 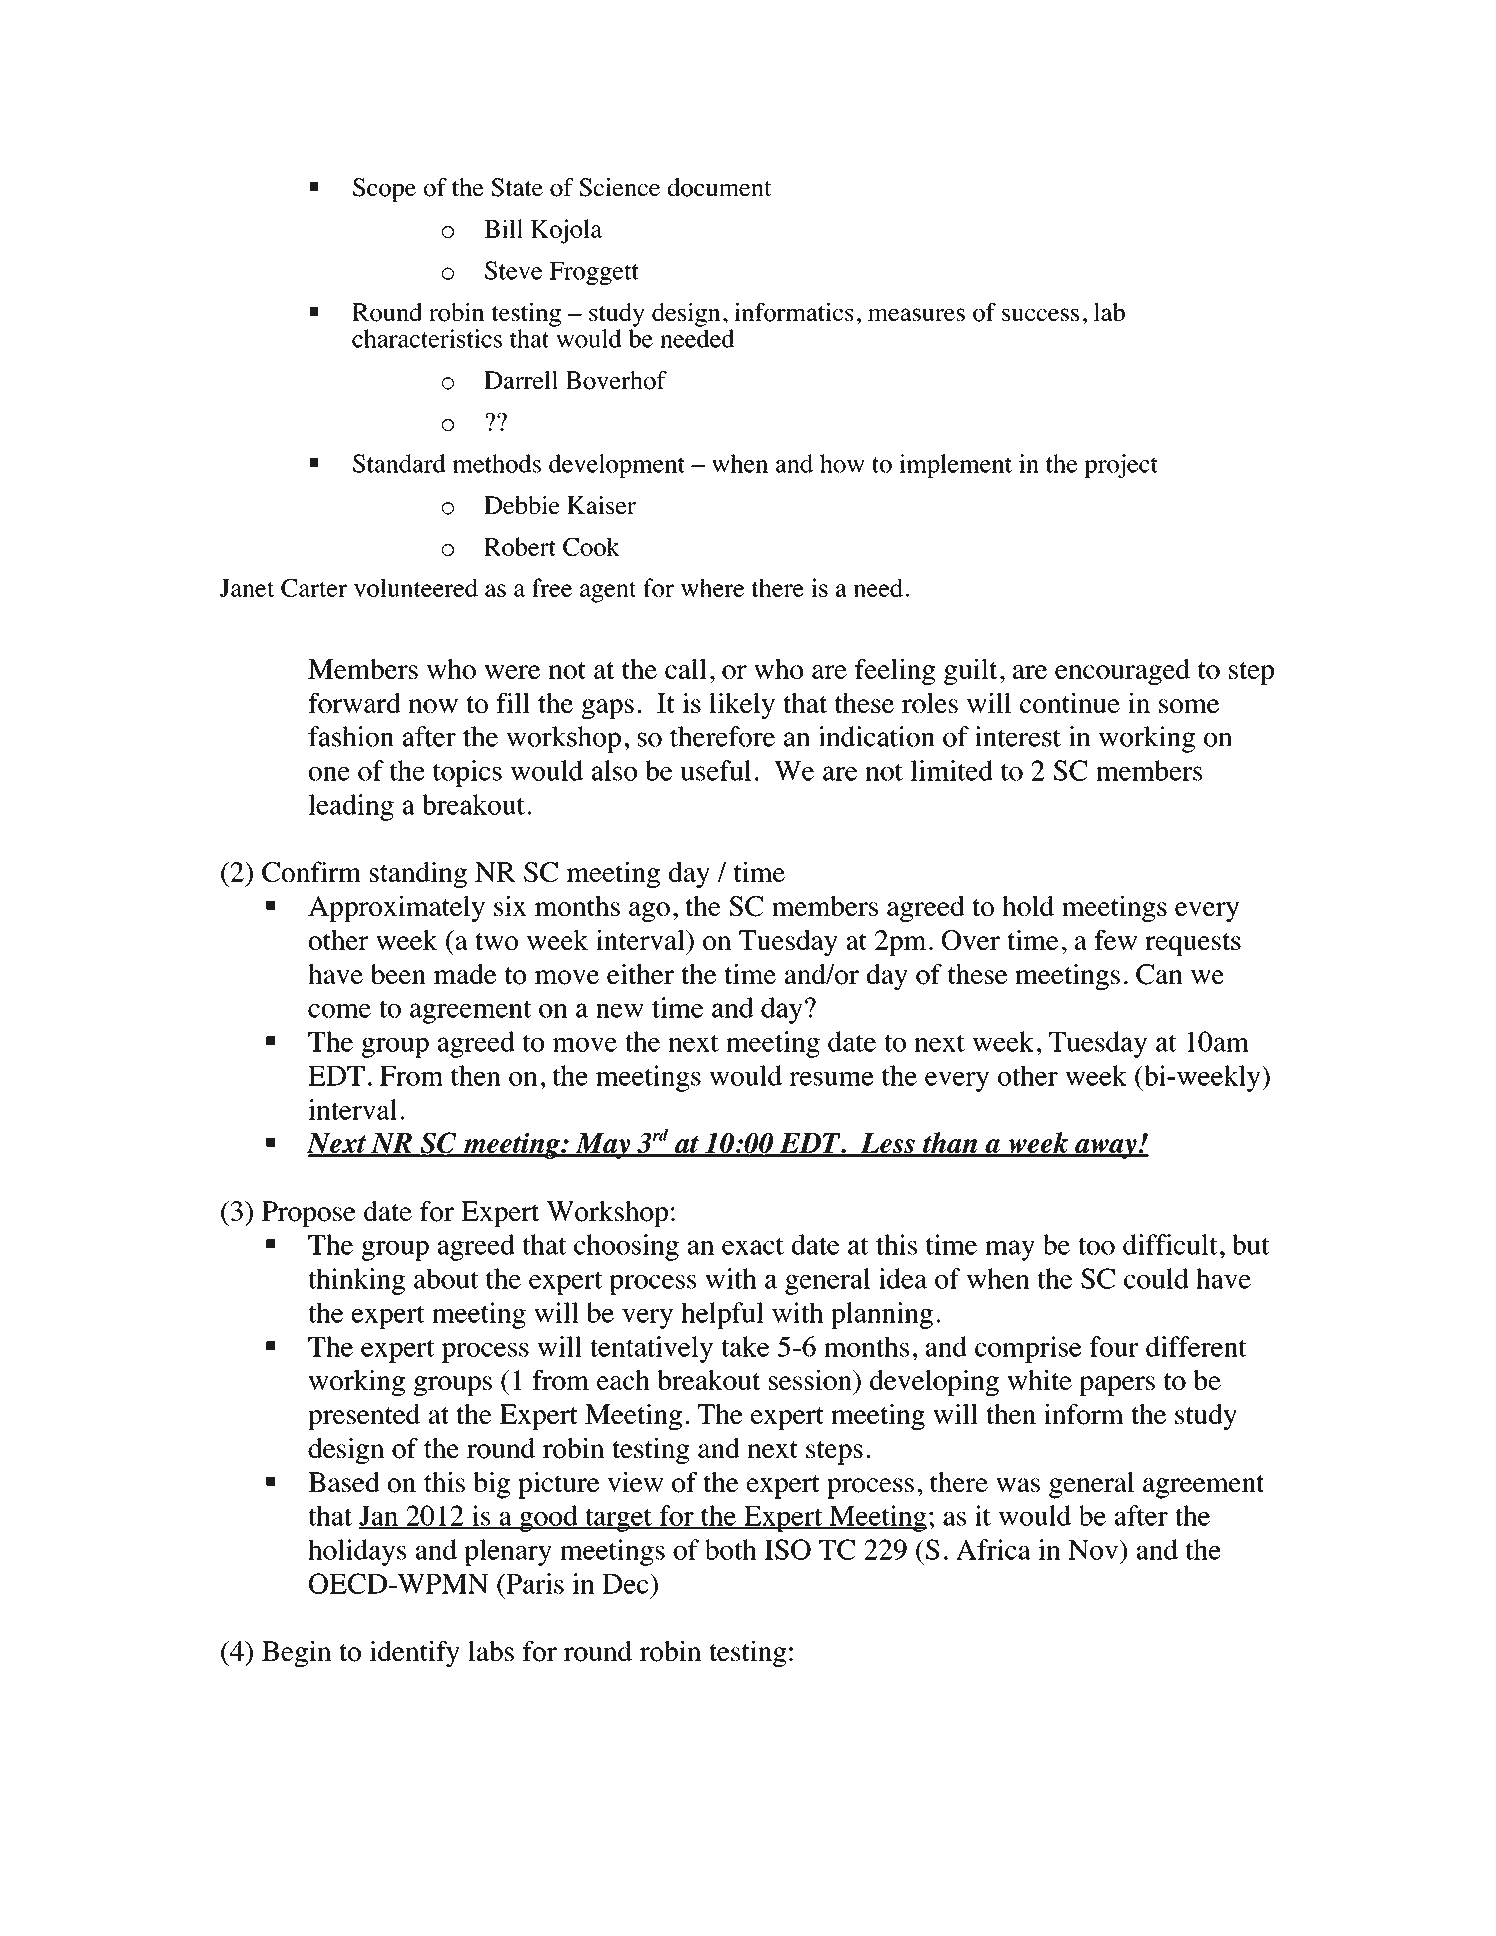 I want to click on Scope, so click(x=384, y=190).
